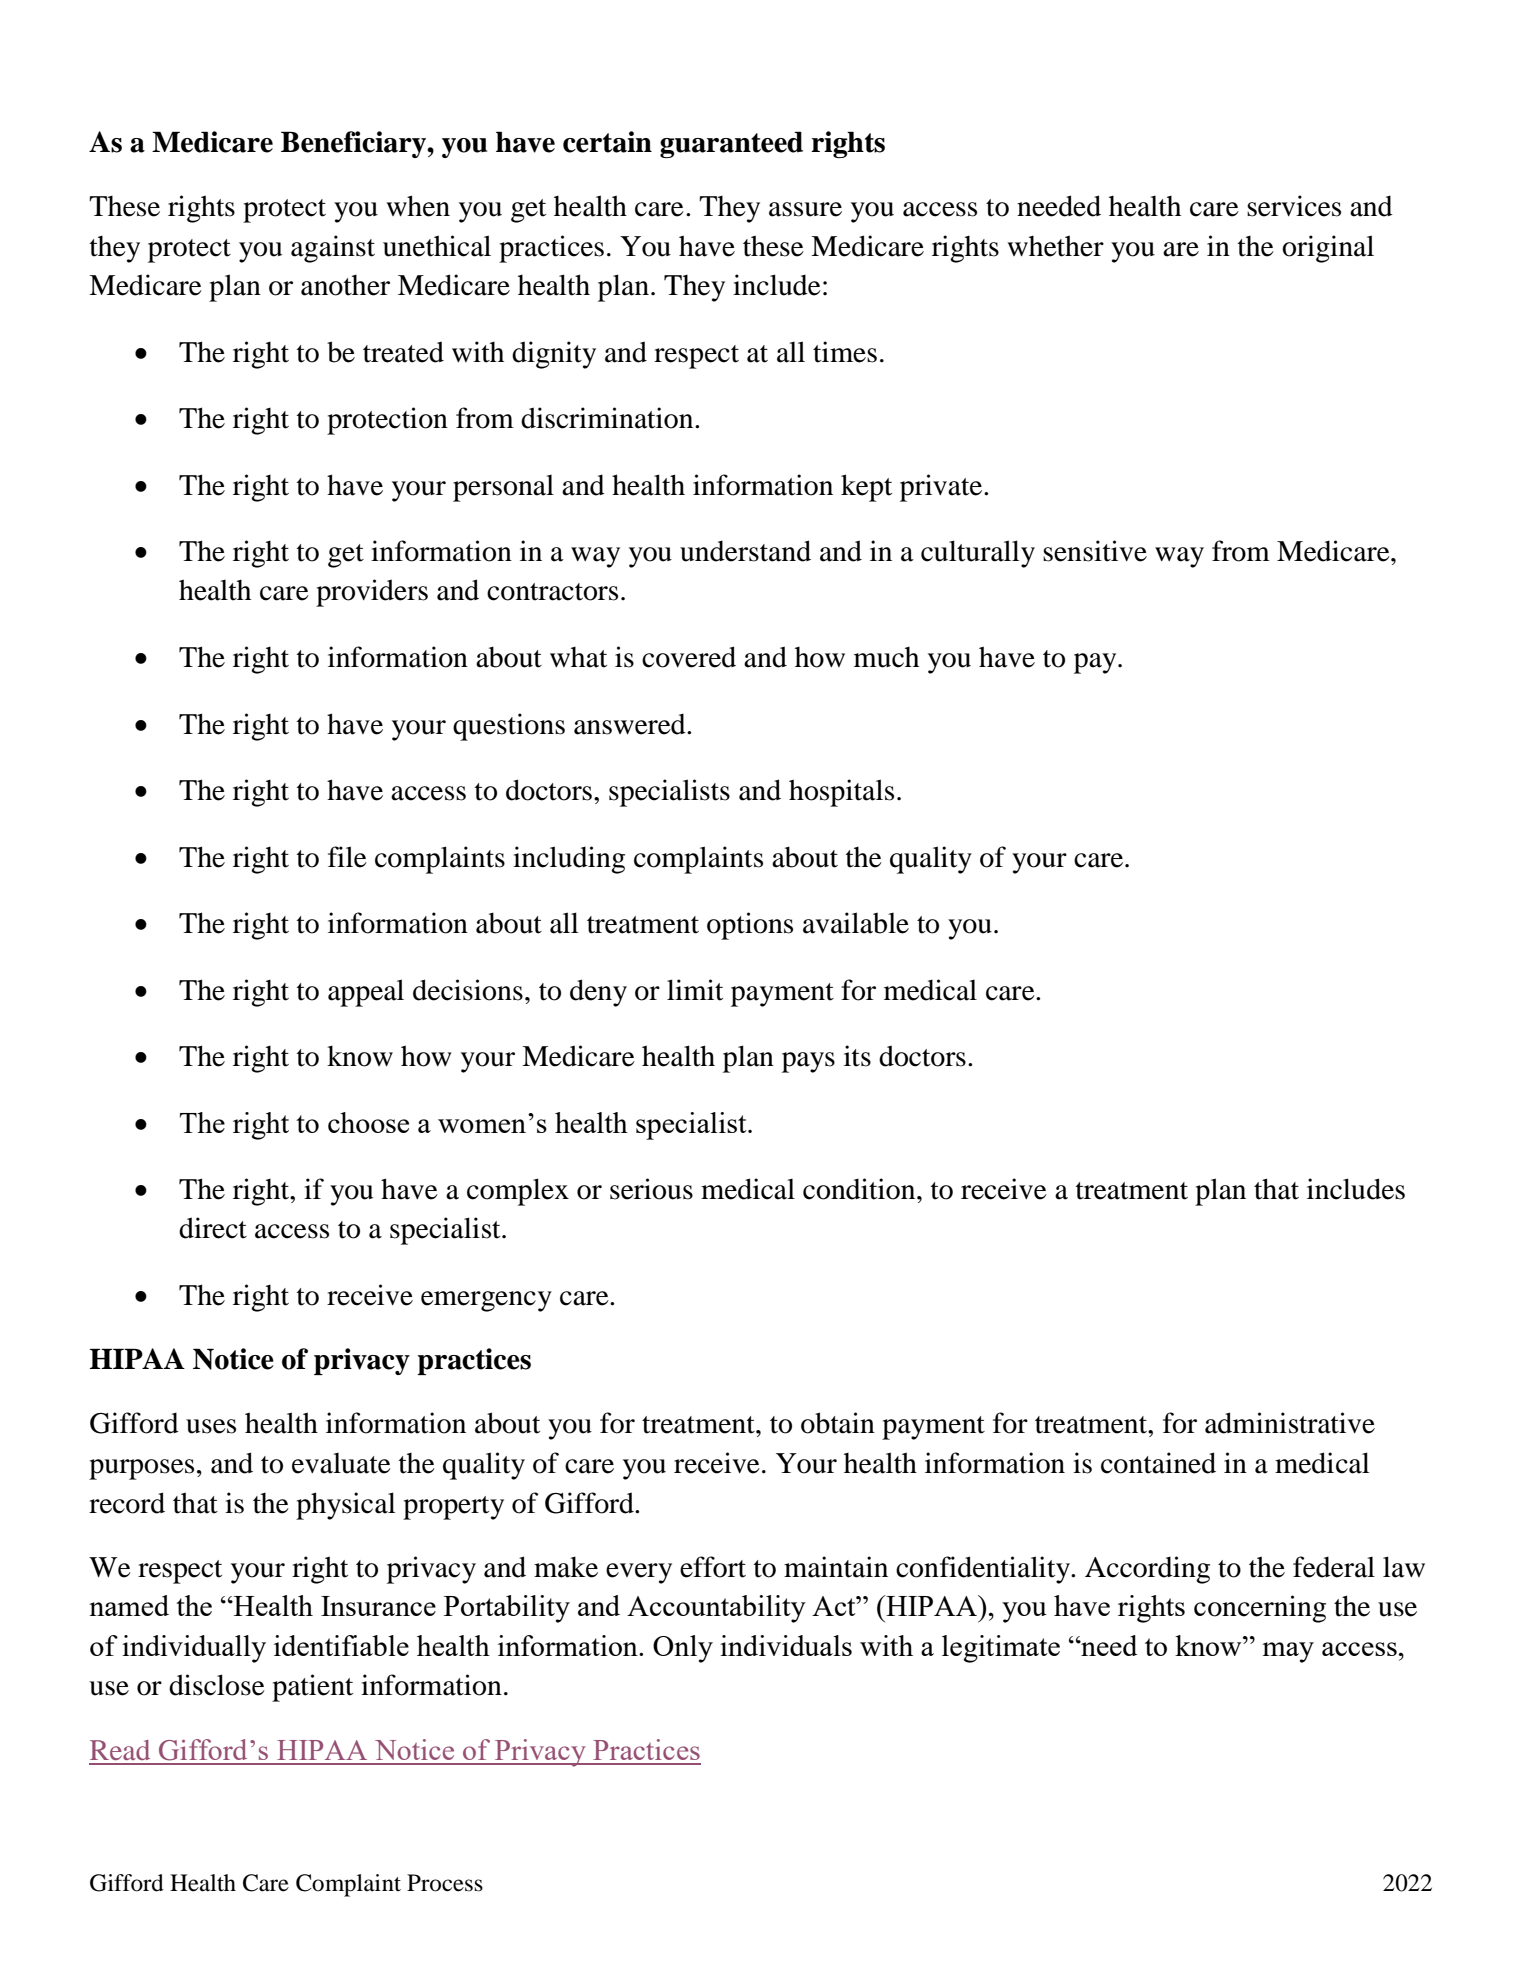  What do you see at coordinates (213, 1228) in the screenshot?
I see `direct` at bounding box center [213, 1228].
